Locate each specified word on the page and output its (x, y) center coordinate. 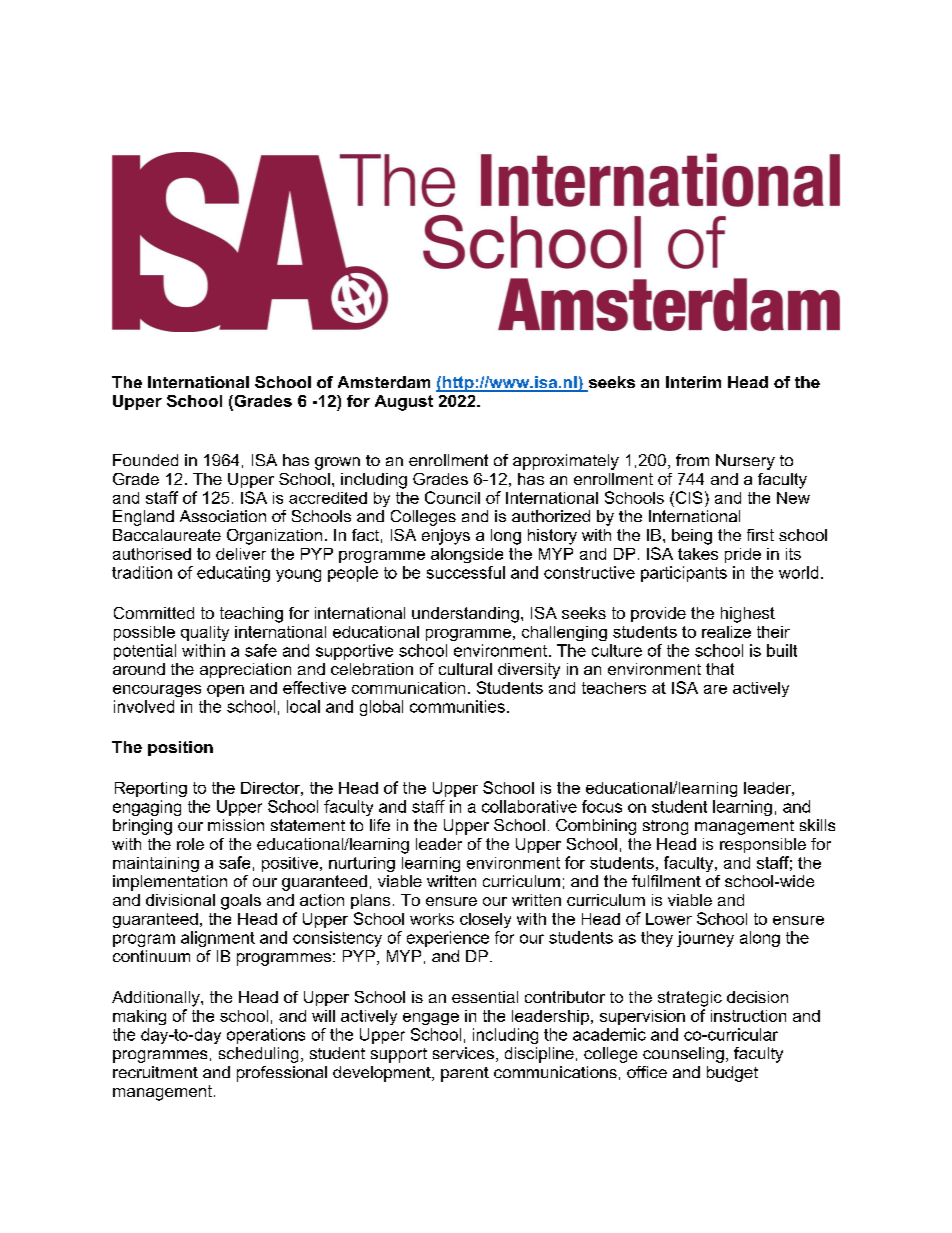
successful (466, 572)
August (404, 403)
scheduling (258, 1055)
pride (743, 555)
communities (457, 706)
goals (241, 902)
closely (485, 920)
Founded (145, 460)
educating (233, 574)
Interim (693, 382)
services (463, 1053)
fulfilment (666, 881)
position (180, 748)
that (720, 669)
